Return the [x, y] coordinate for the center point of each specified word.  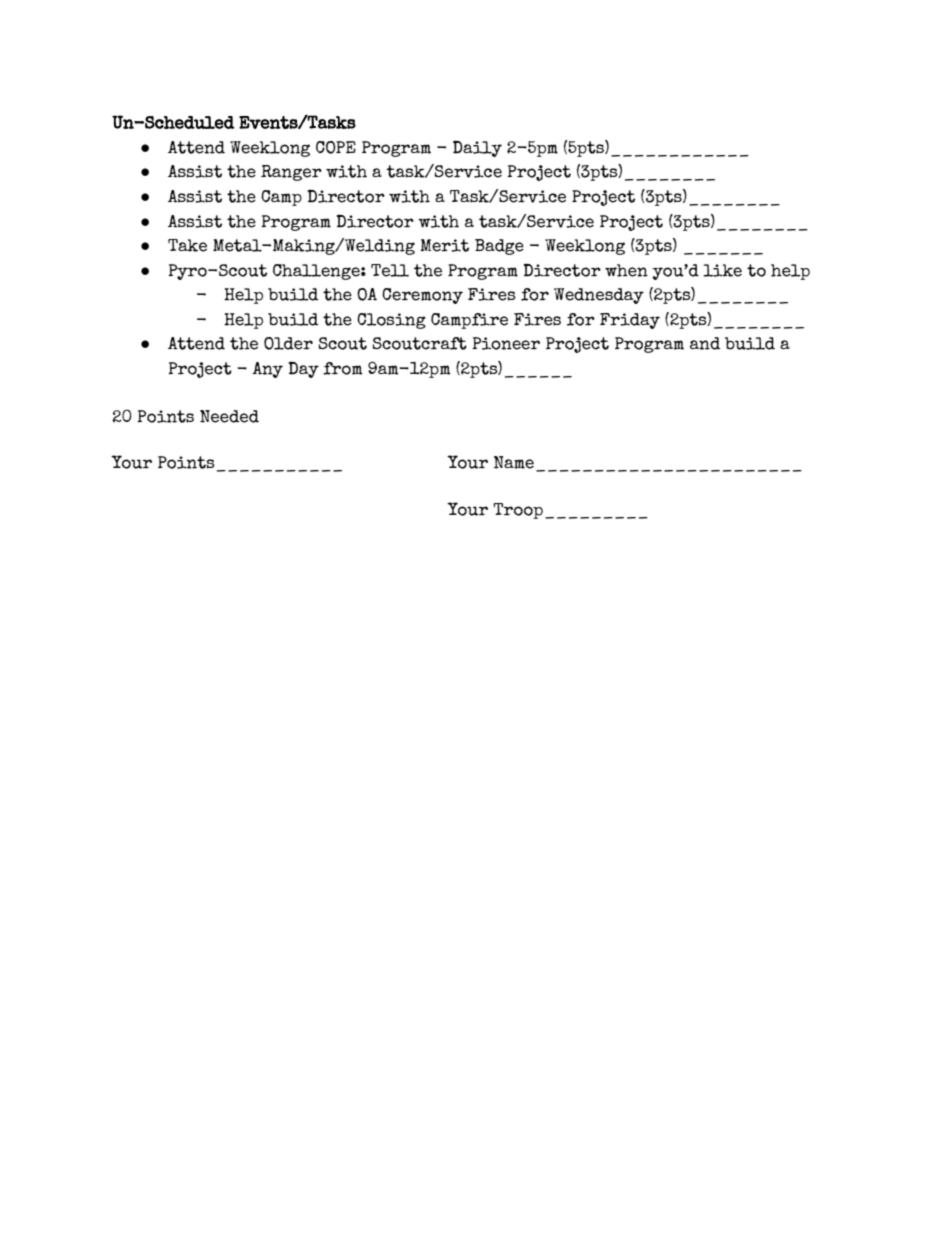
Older [288, 343]
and [705, 343]
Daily [477, 148]
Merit [444, 245]
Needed [229, 416]
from [343, 368]
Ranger [291, 173]
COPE [336, 147]
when [626, 270]
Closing [391, 321]
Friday [630, 321]
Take [187, 245]
